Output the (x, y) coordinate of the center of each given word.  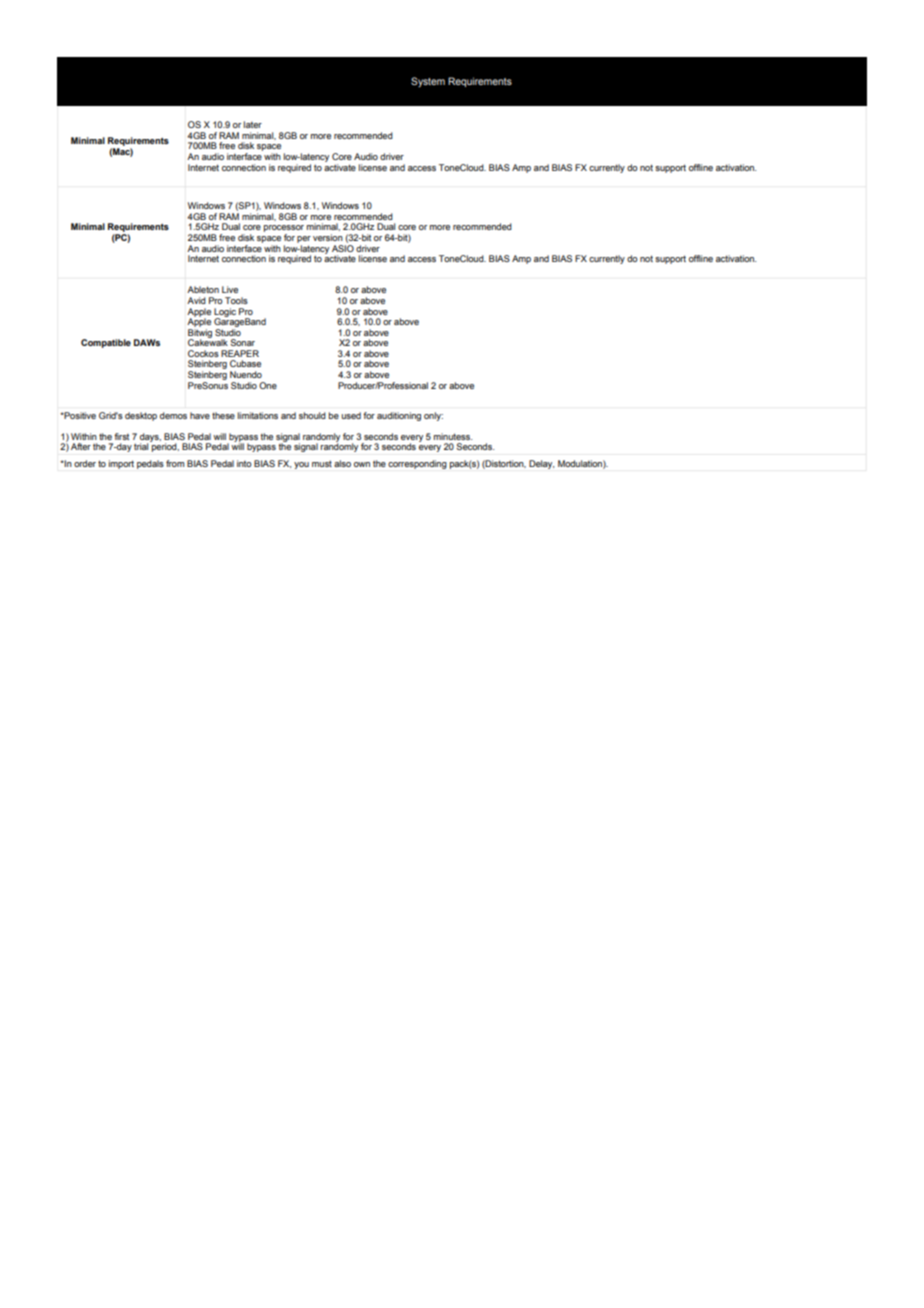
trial (142, 445)
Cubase (245, 363)
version (328, 237)
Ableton (203, 289)
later (253, 124)
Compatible (106, 343)
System (428, 82)
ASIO (343, 247)
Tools (236, 300)
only (433, 416)
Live (230, 289)
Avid (196, 300)
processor (284, 230)
